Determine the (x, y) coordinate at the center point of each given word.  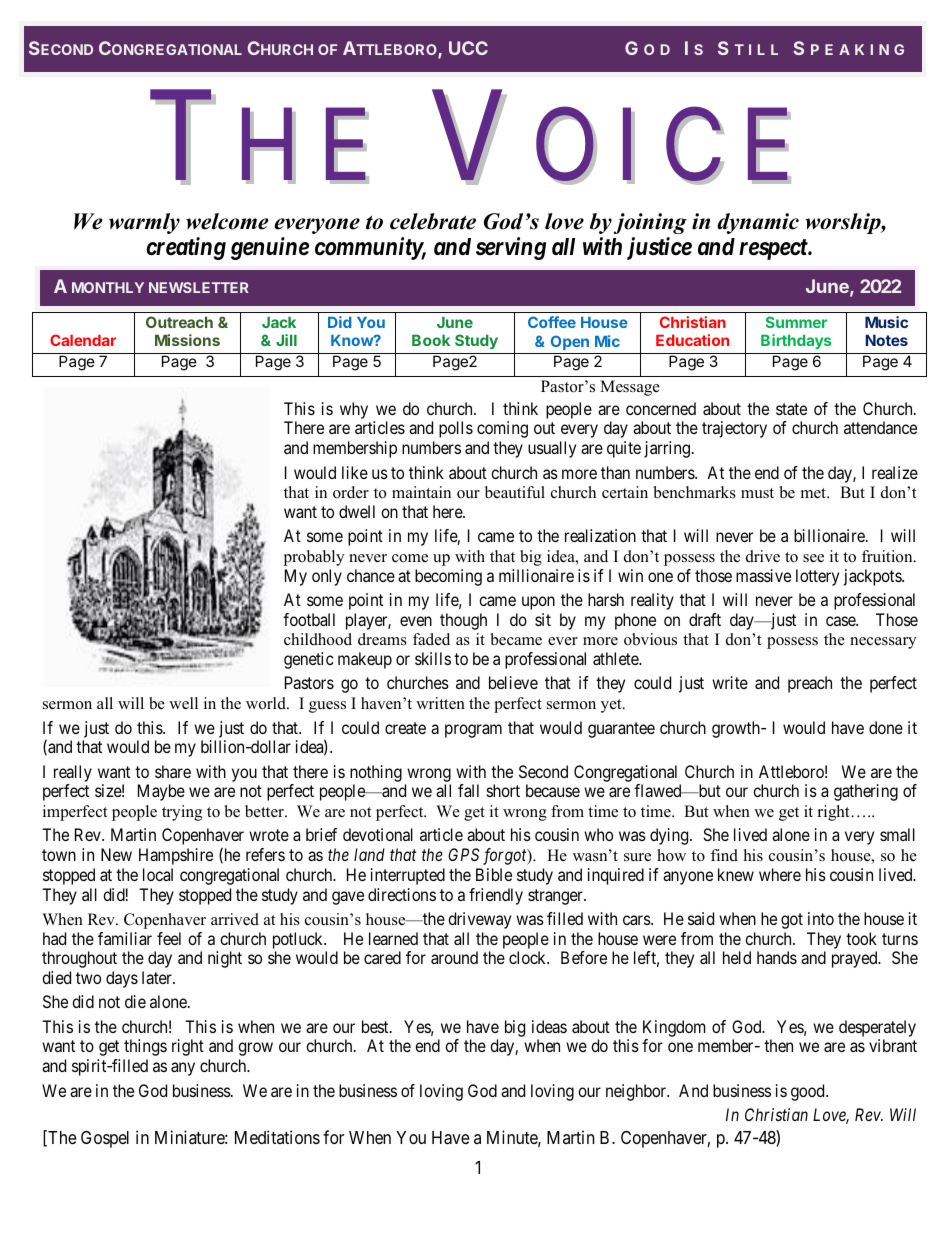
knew (736, 874)
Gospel (105, 1139)
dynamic (758, 223)
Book (431, 340)
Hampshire (176, 856)
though (463, 621)
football (309, 619)
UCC (468, 48)
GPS (463, 854)
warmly (144, 223)
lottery (817, 577)
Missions (187, 340)
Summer (796, 322)
